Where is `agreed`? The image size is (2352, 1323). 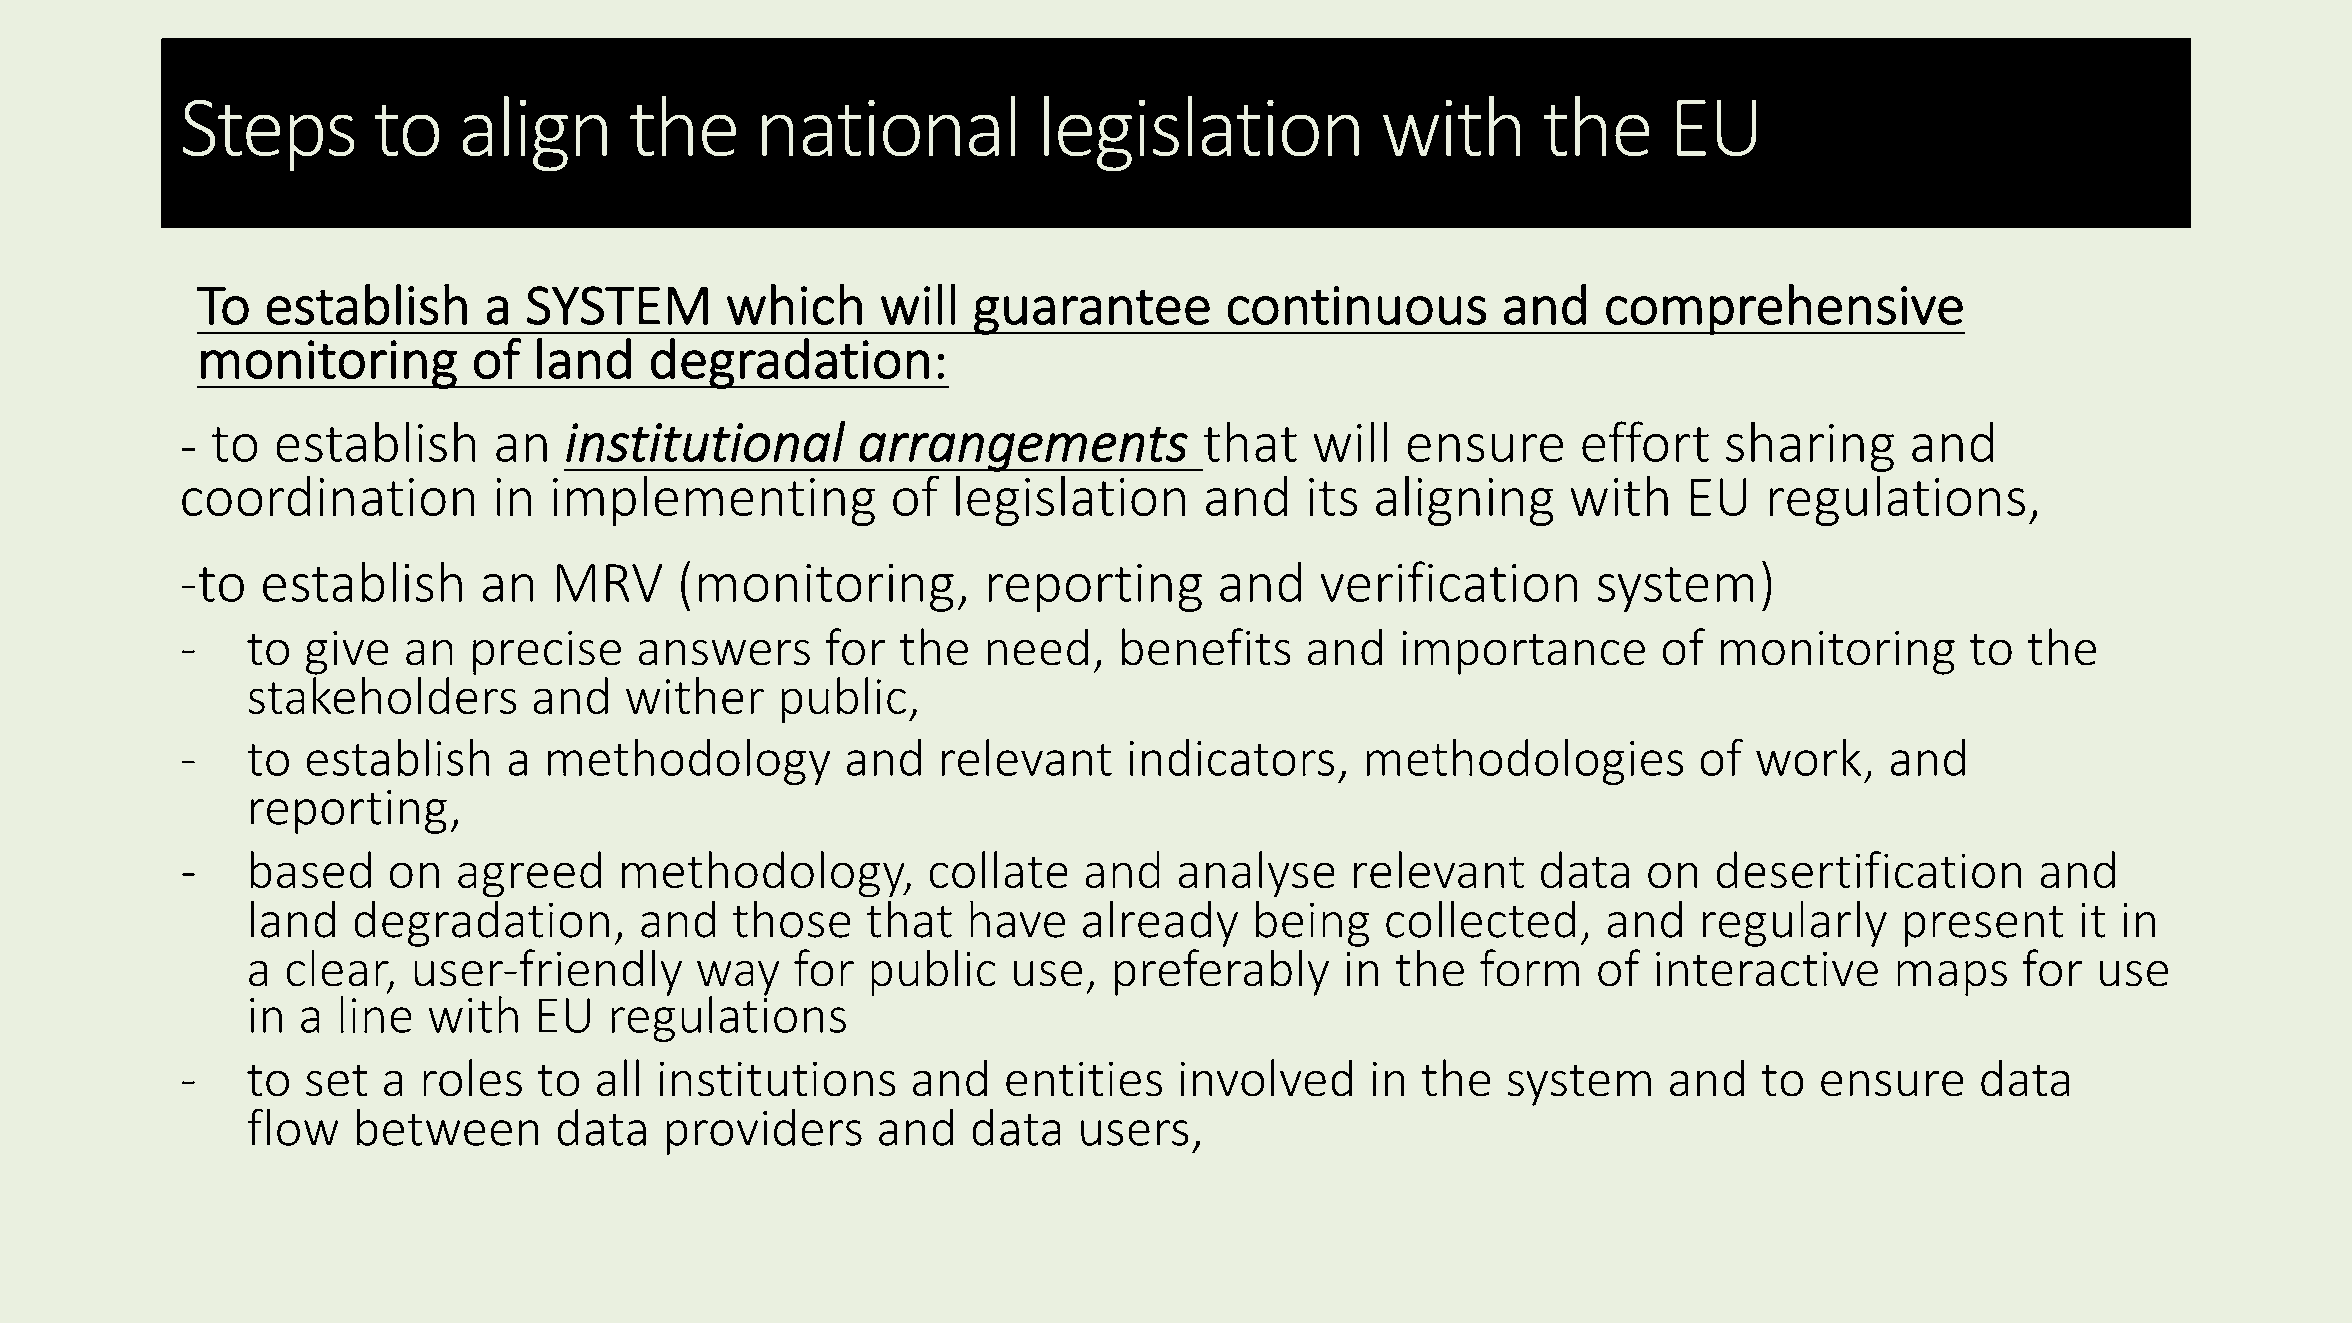 agreed is located at coordinates (529, 874).
